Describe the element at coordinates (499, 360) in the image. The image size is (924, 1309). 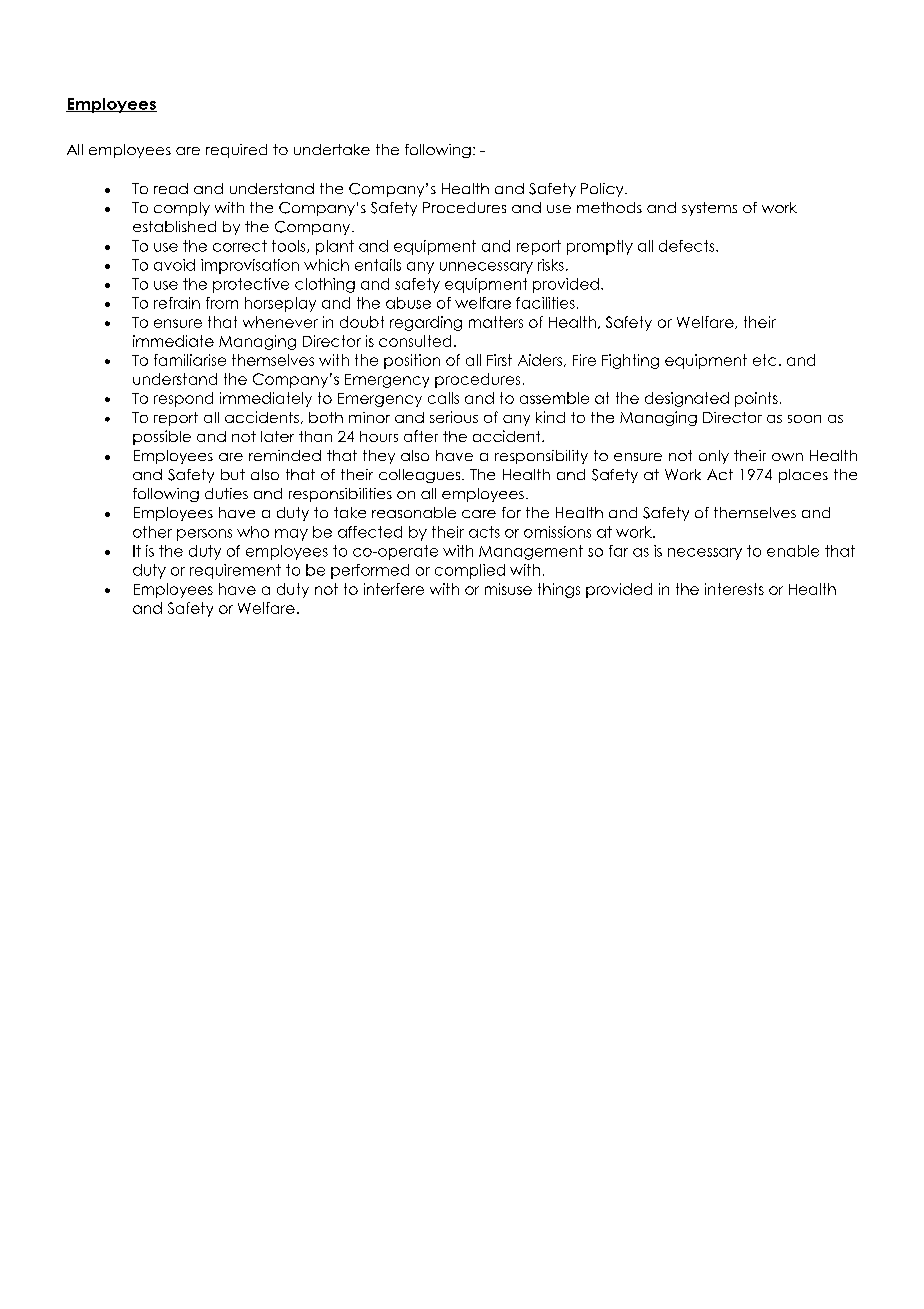
I see `First` at that location.
